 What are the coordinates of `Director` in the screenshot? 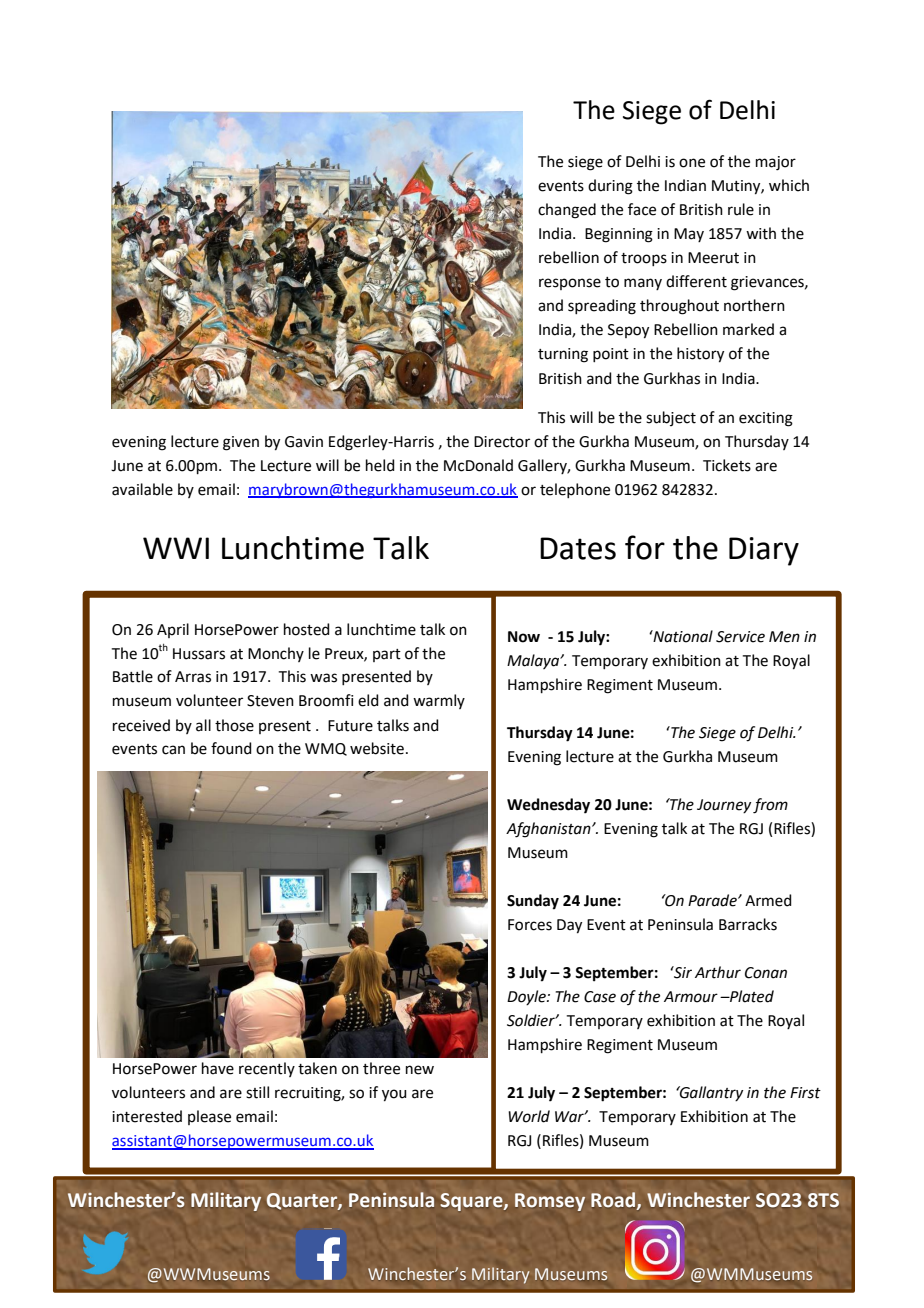 It's located at (502, 442).
